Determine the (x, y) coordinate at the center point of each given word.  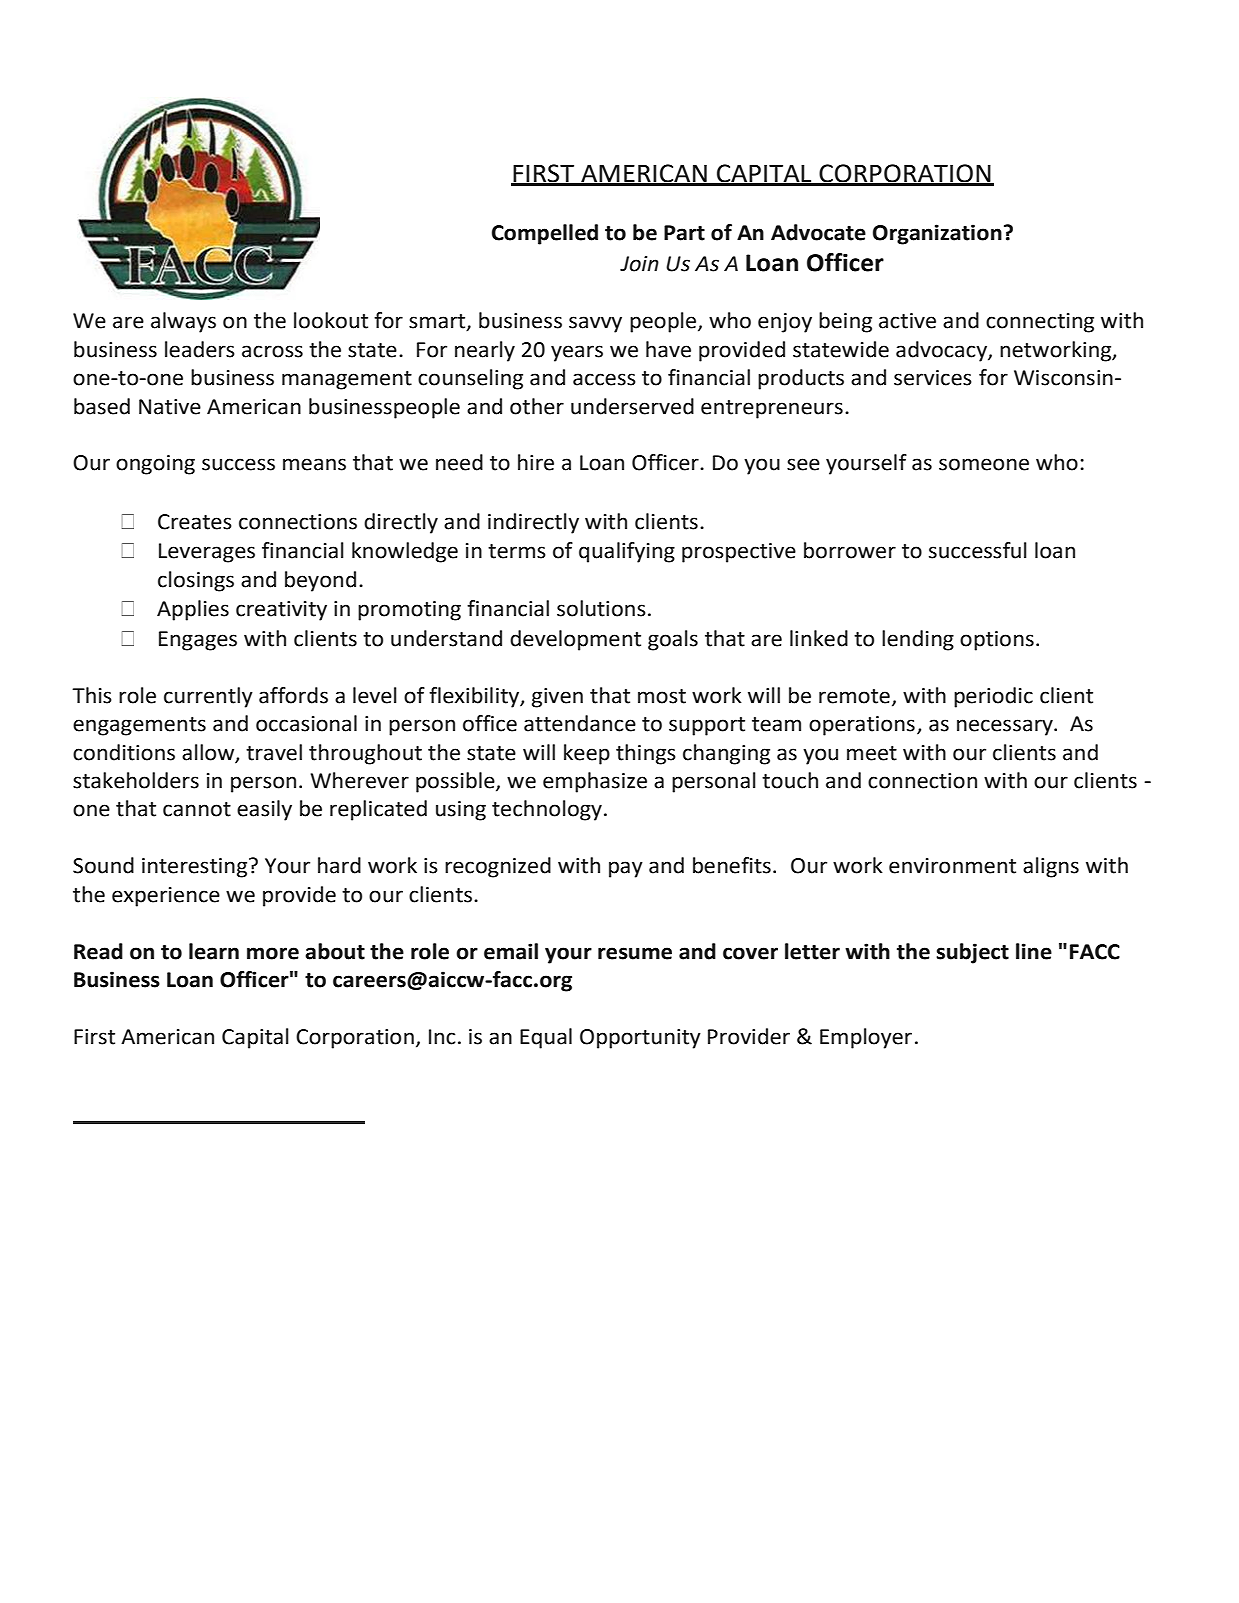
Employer (866, 1038)
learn (214, 951)
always (183, 322)
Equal (546, 1038)
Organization (937, 234)
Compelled (545, 234)
